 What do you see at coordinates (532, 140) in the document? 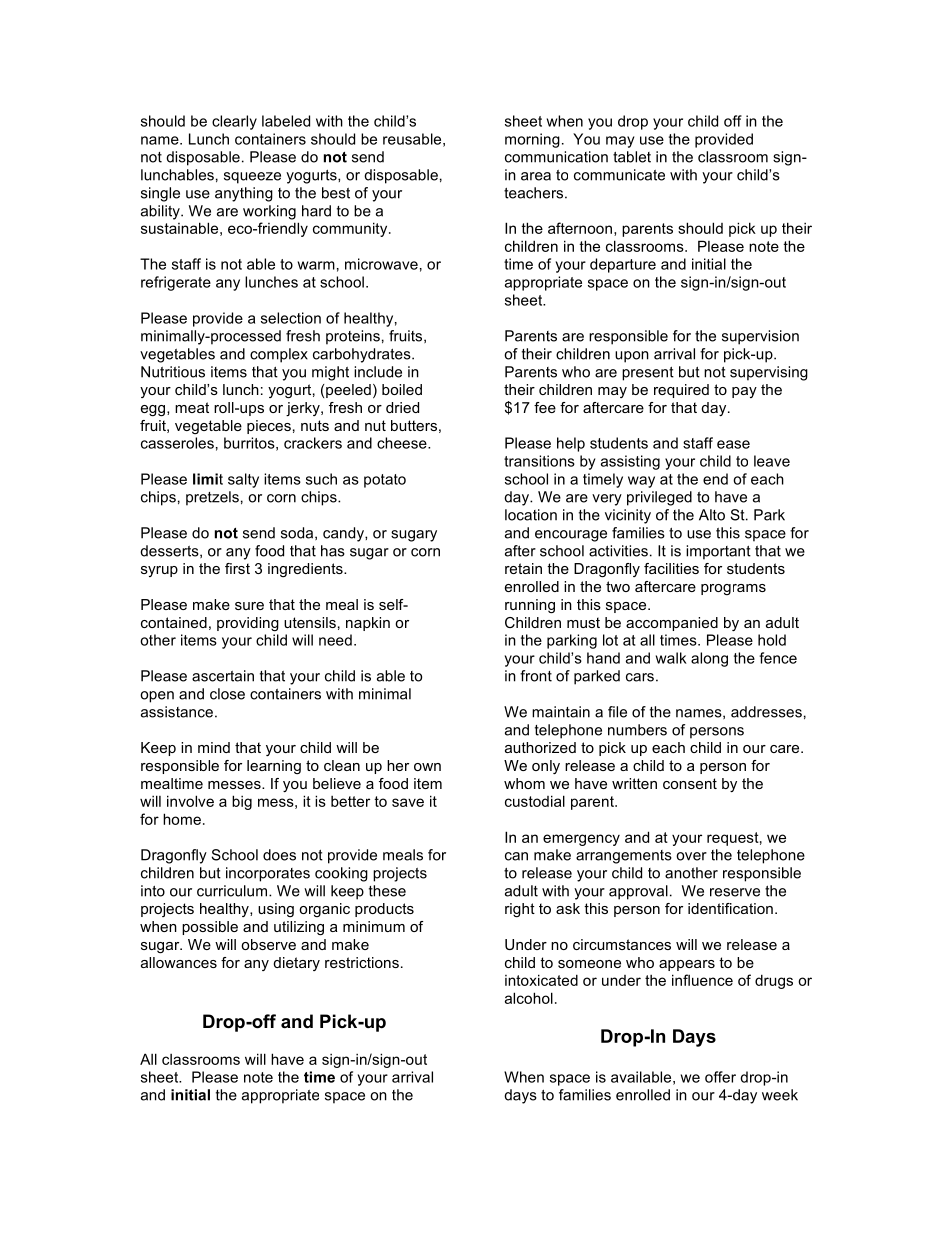
I see `morning` at bounding box center [532, 140].
